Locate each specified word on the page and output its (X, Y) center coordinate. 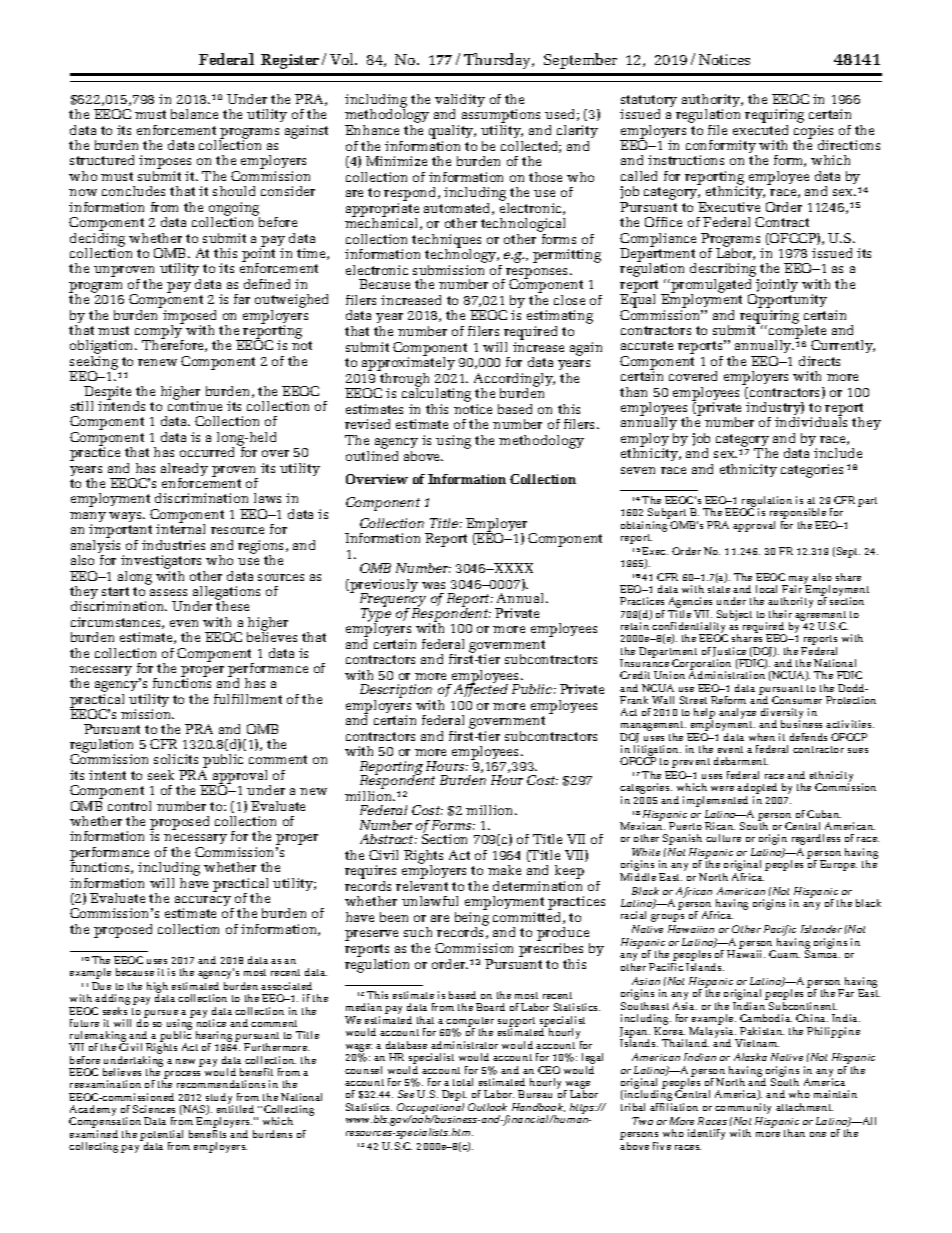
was (433, 585)
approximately (408, 364)
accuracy (204, 903)
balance (194, 114)
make (504, 870)
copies (813, 133)
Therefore (174, 345)
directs (819, 361)
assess (168, 592)
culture (723, 838)
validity (460, 102)
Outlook (487, 1107)
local (766, 589)
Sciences (154, 1109)
